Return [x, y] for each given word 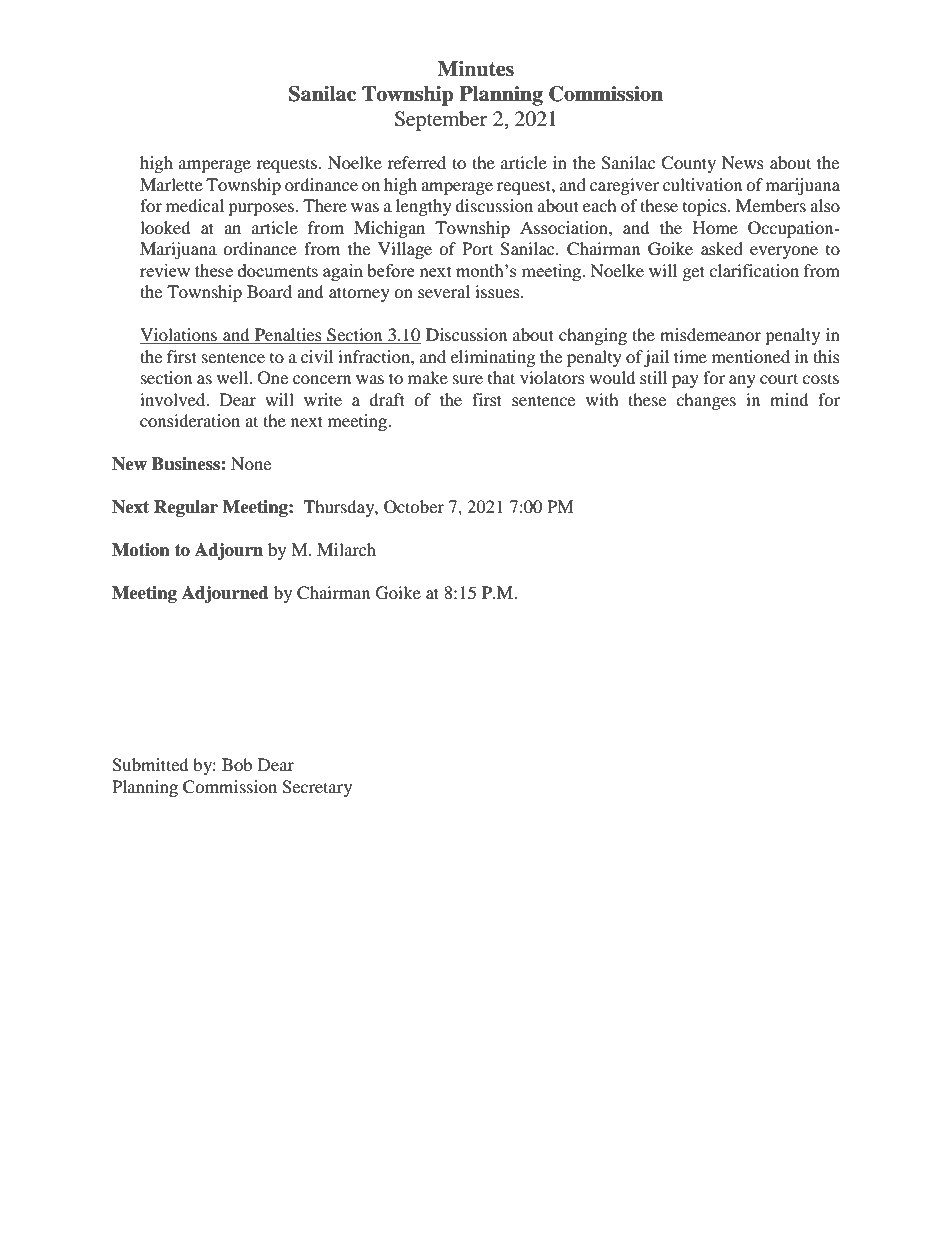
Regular [186, 508]
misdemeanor [710, 334]
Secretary [317, 788]
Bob [237, 764]
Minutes [476, 69]
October [414, 507]
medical [195, 205]
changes [706, 401]
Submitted [150, 765]
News [743, 162]
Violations [180, 336]
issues [498, 291]
